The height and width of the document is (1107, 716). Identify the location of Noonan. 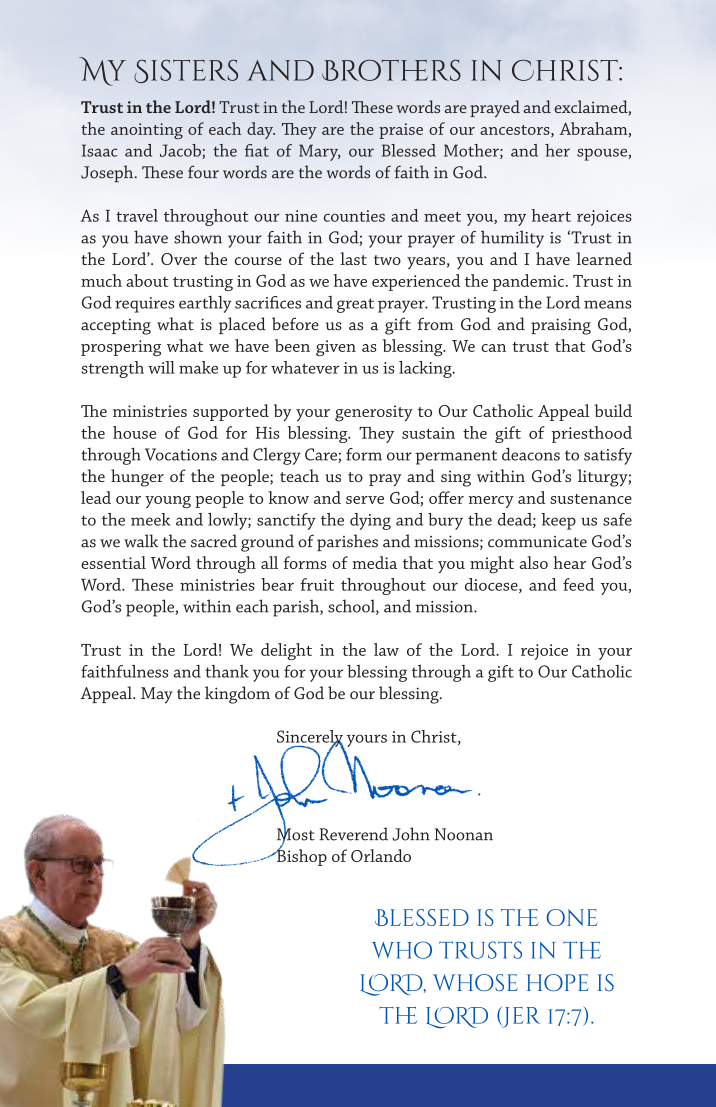
(464, 834).
